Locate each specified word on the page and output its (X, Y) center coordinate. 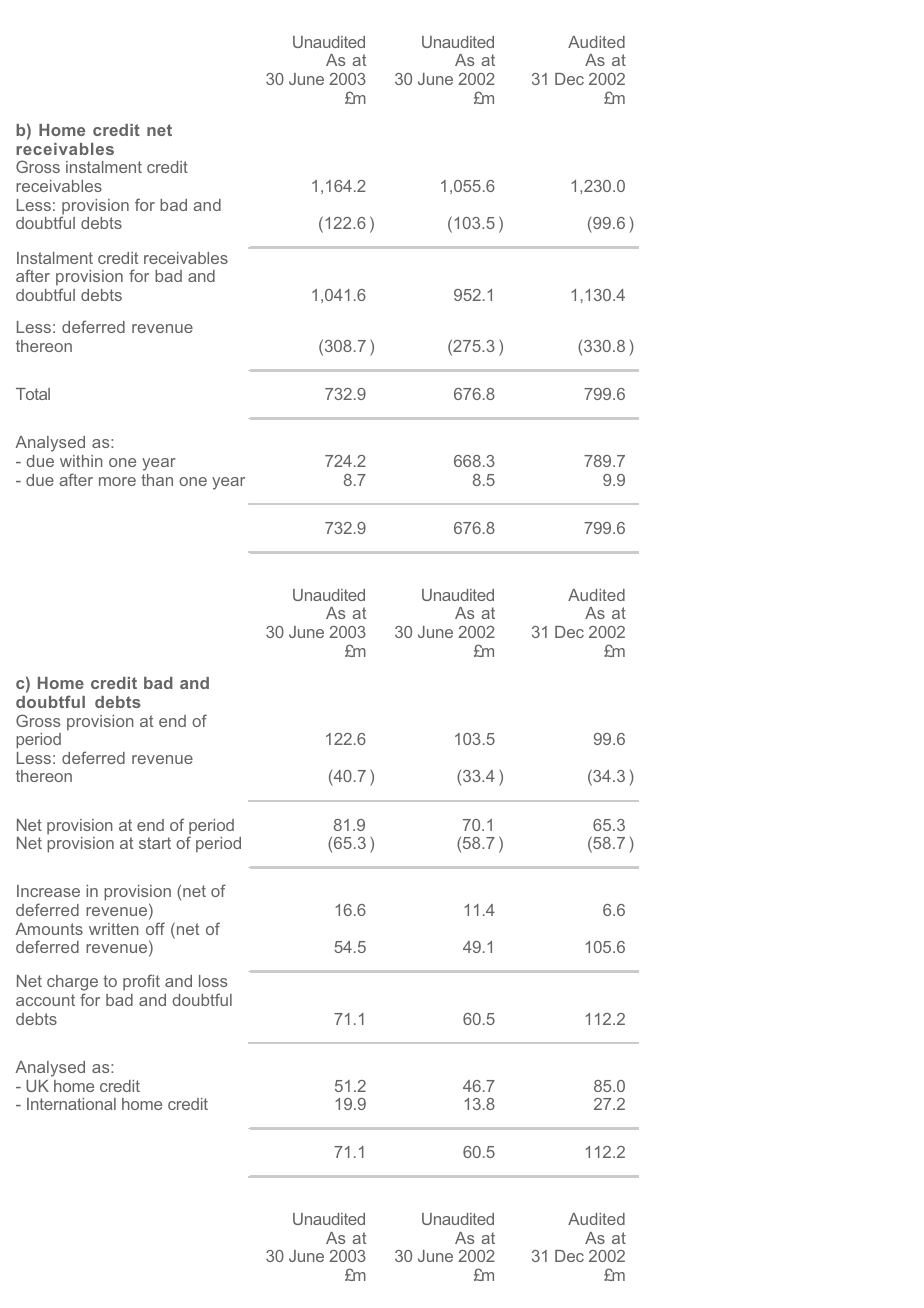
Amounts (49, 929)
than (157, 480)
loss (213, 981)
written (114, 929)
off (155, 928)
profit (141, 982)
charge (72, 984)
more (117, 481)
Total (33, 394)
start (155, 843)
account (45, 1000)
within (81, 461)
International (71, 1104)
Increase (48, 891)
